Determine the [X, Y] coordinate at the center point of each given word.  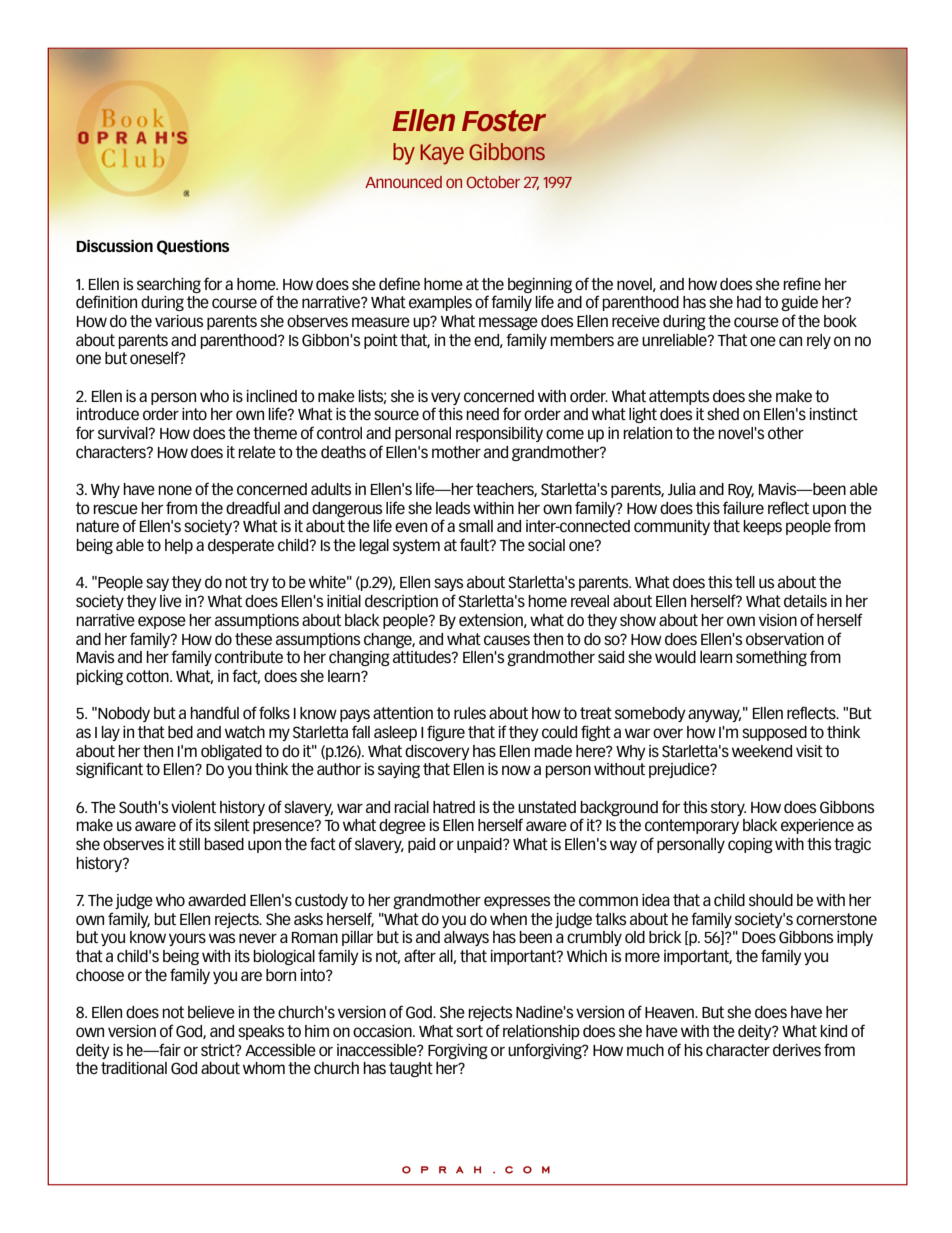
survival [124, 433]
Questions [193, 247]
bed [180, 732]
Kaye [442, 154]
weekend [762, 751]
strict [219, 1050]
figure [446, 733]
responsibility [499, 434]
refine [802, 283]
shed [723, 414]
